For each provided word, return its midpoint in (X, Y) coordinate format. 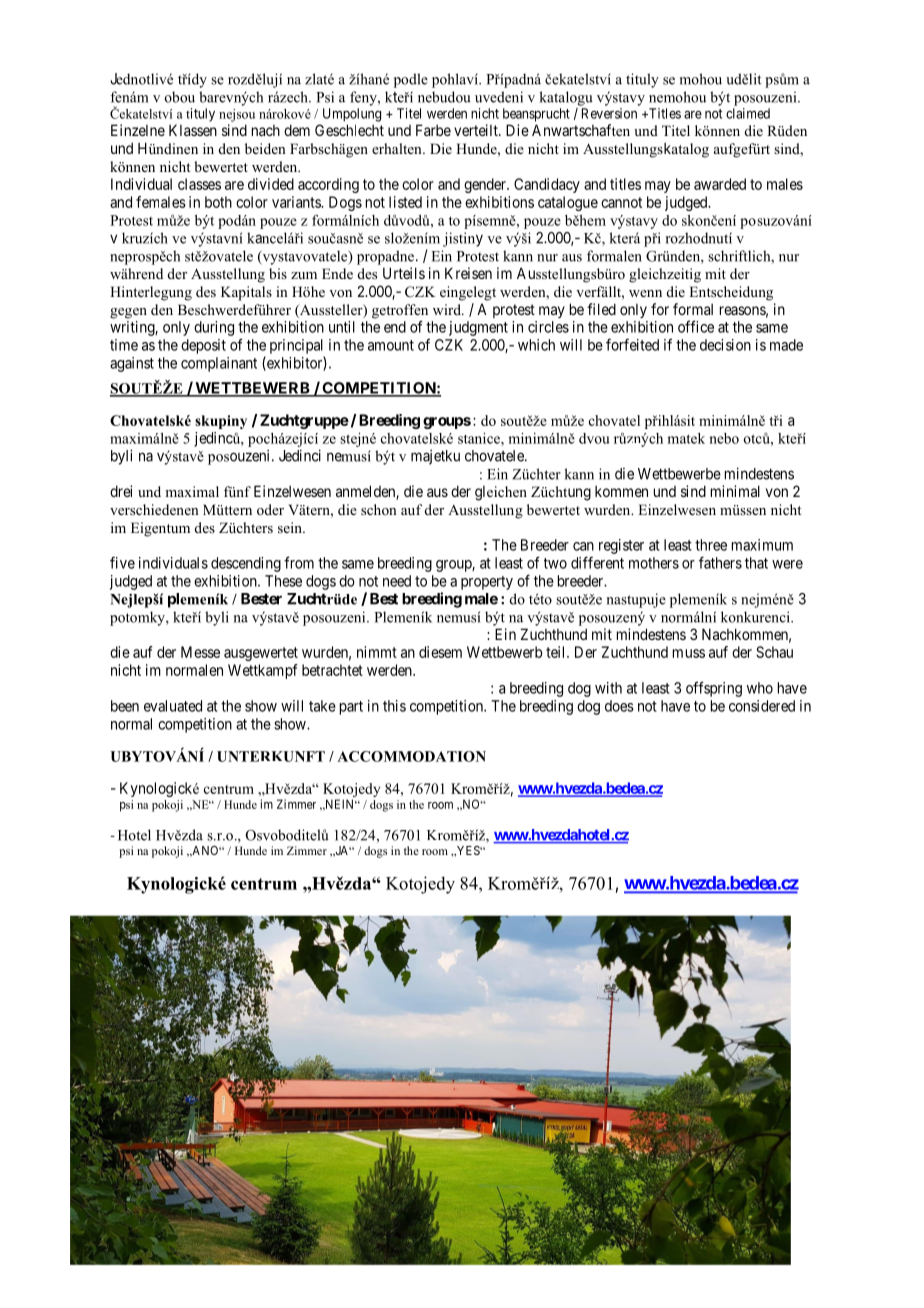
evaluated (173, 706)
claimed (748, 113)
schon (379, 509)
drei (121, 491)
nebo (724, 438)
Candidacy (547, 185)
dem (297, 130)
